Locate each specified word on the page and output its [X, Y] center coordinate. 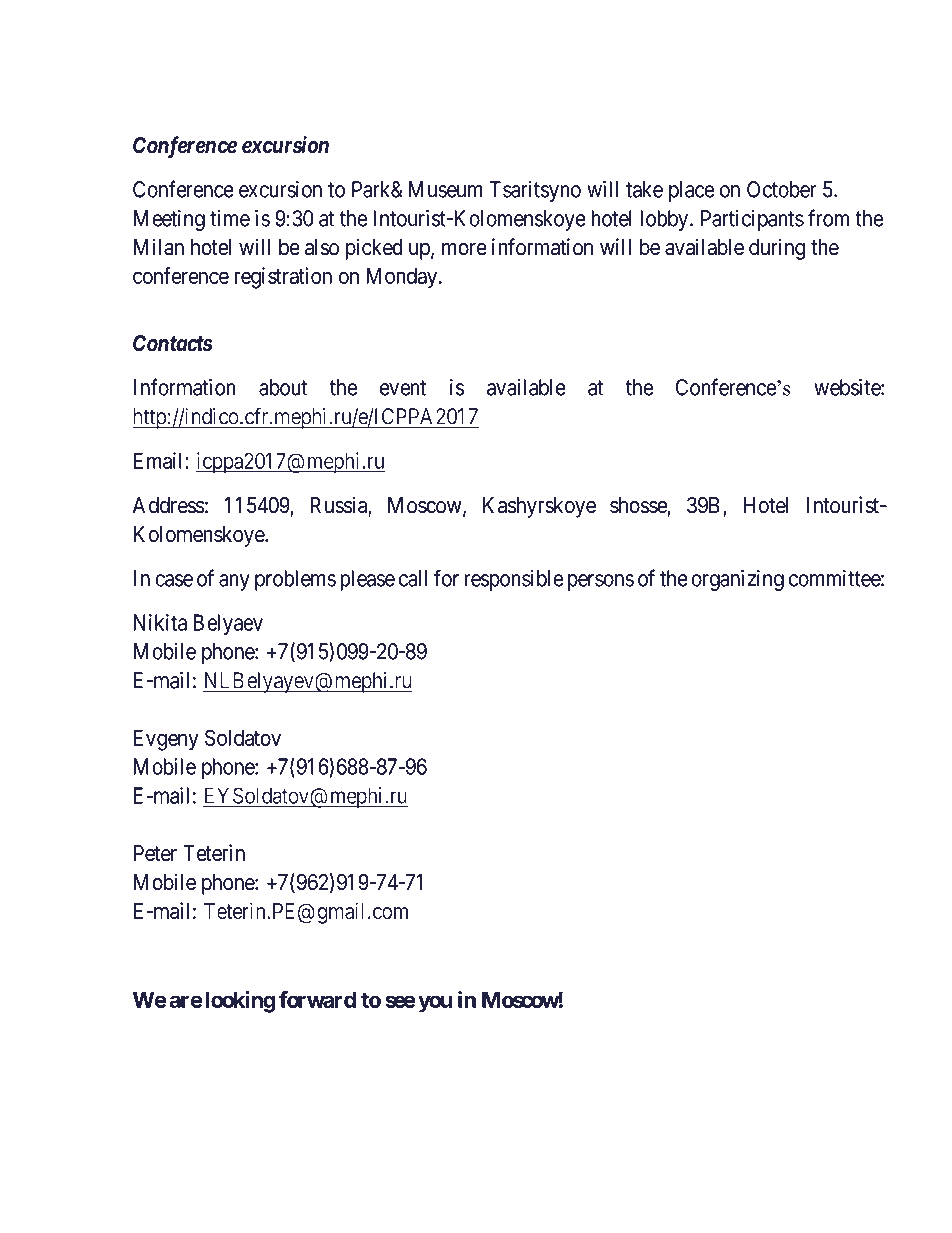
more [464, 249]
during [777, 249]
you [435, 1004]
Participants [752, 220]
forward [317, 999]
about [283, 387]
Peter [155, 853]
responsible [513, 580]
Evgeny [166, 740]
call [413, 578]
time [230, 218]
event [403, 388]
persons [601, 582]
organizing [737, 580]
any [234, 582]
